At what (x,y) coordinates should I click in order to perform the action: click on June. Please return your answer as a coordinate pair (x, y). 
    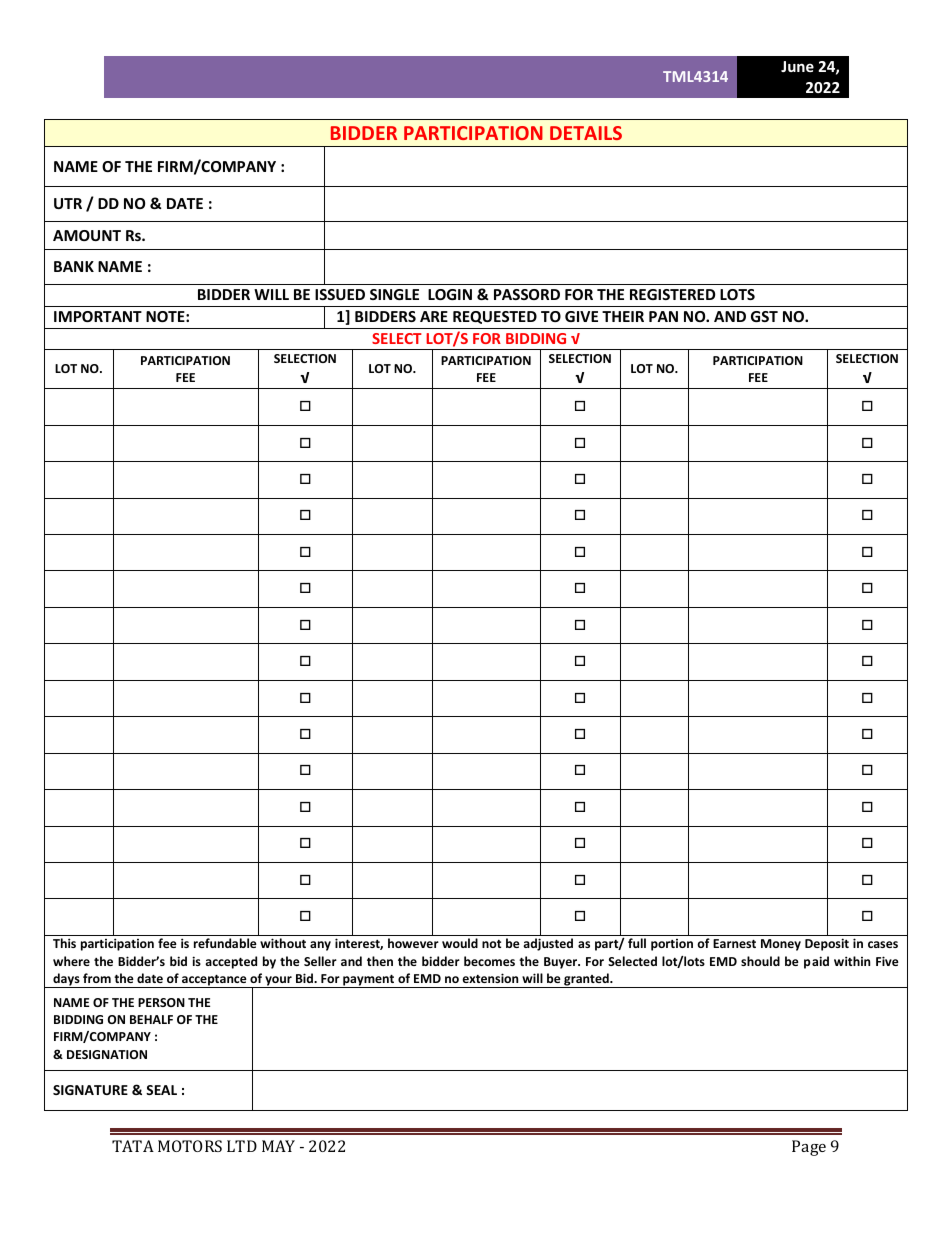
    Looking at the image, I should click on (797, 66).
